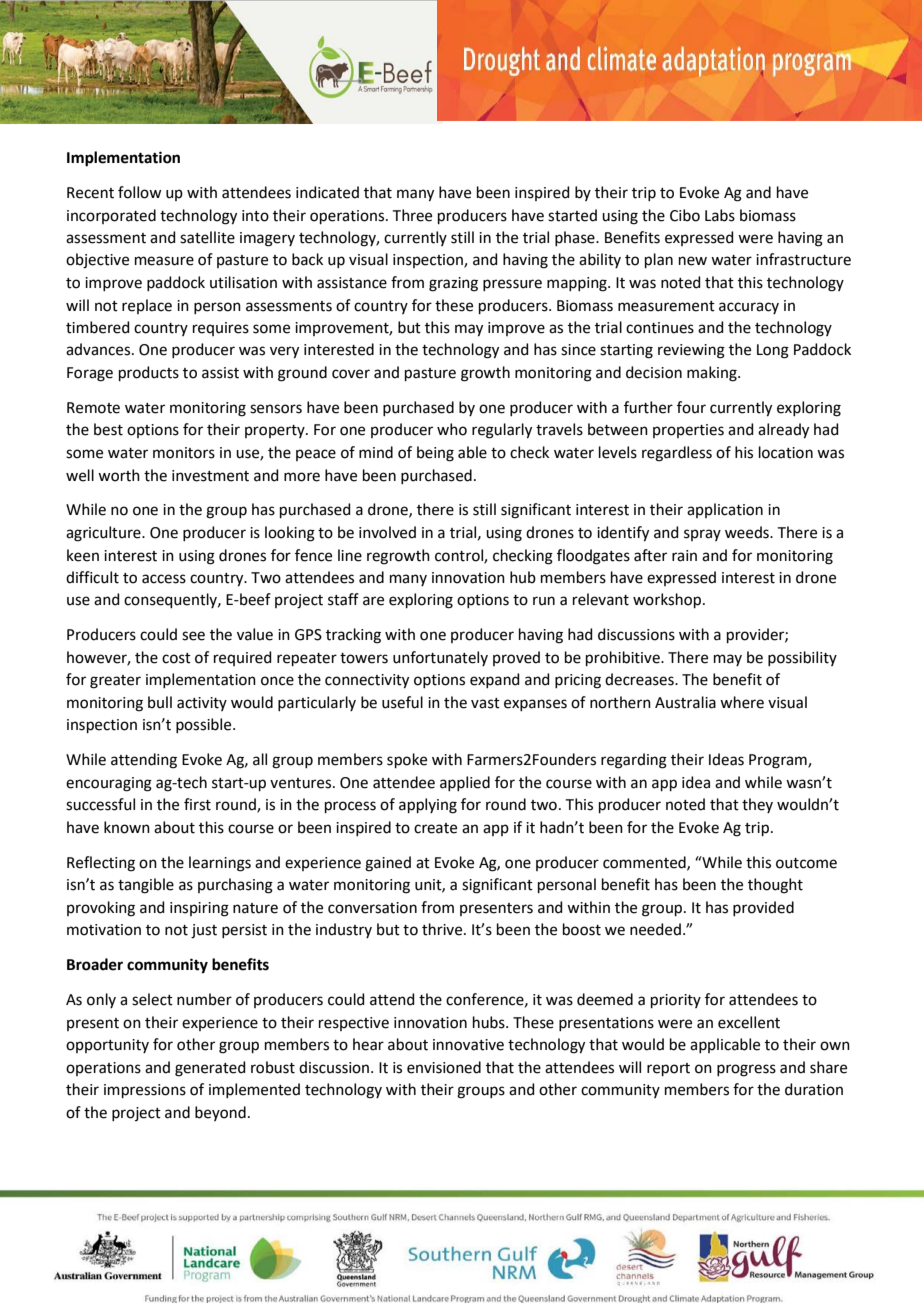 The width and height of the screenshot is (924, 1308). What do you see at coordinates (746, 1070) in the screenshot?
I see `progress` at bounding box center [746, 1070].
